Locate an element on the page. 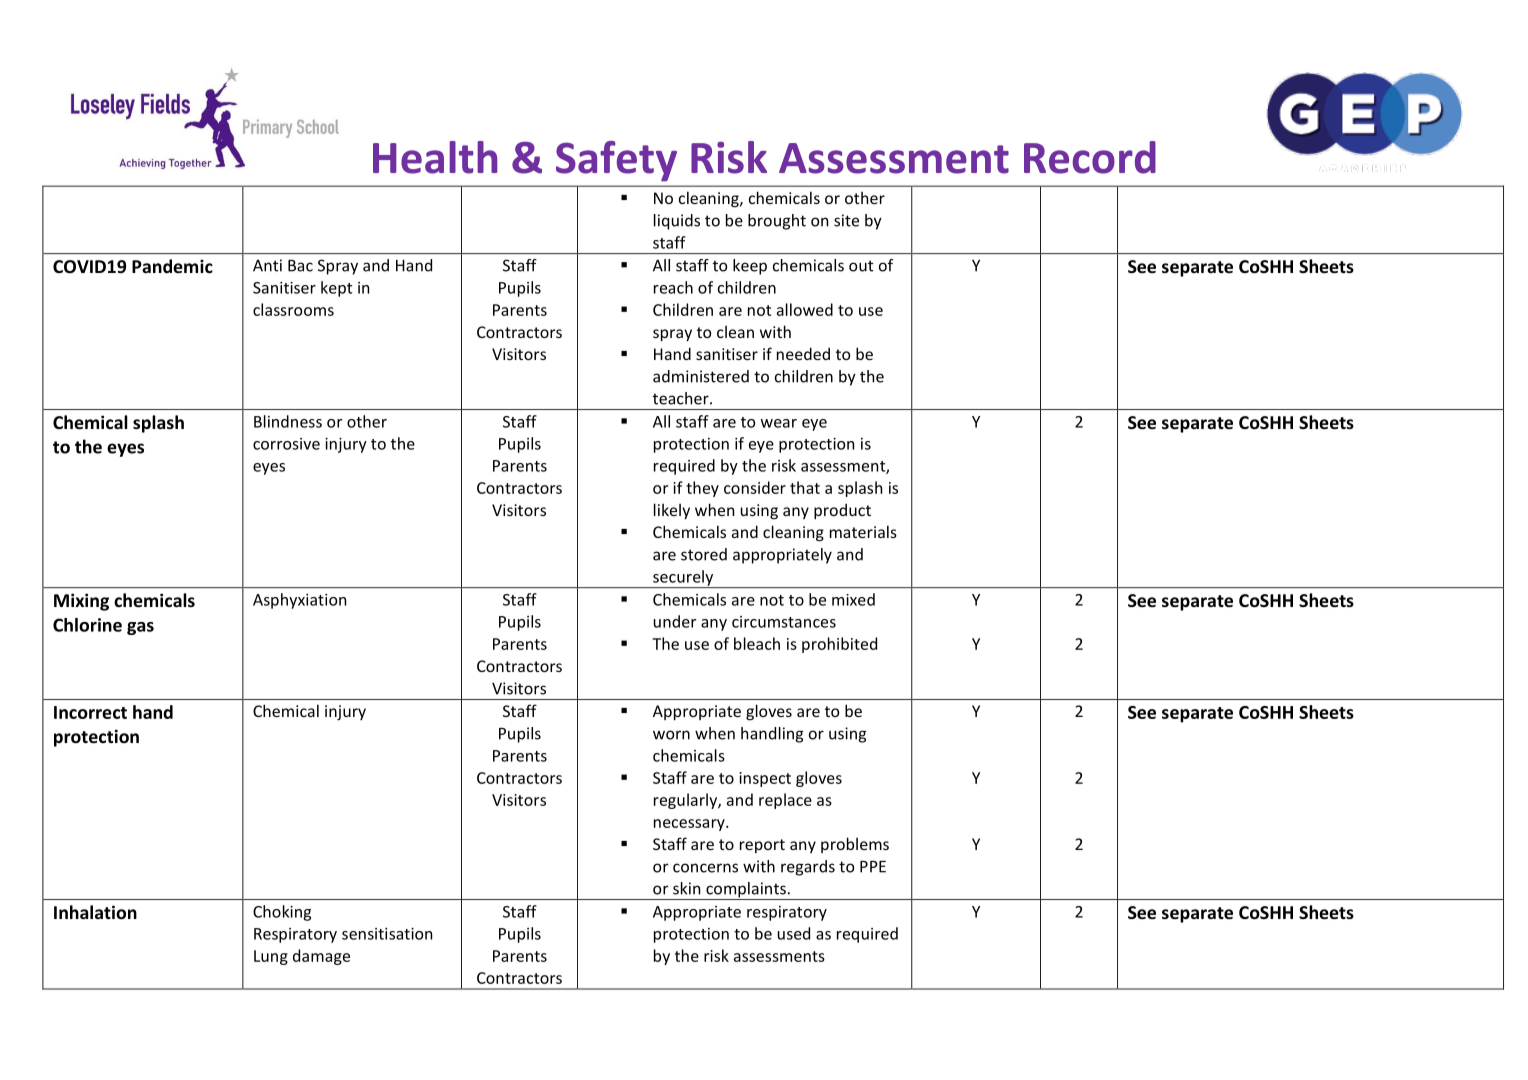 The width and height of the document is (1528, 1080). Lung is located at coordinates (271, 957).
